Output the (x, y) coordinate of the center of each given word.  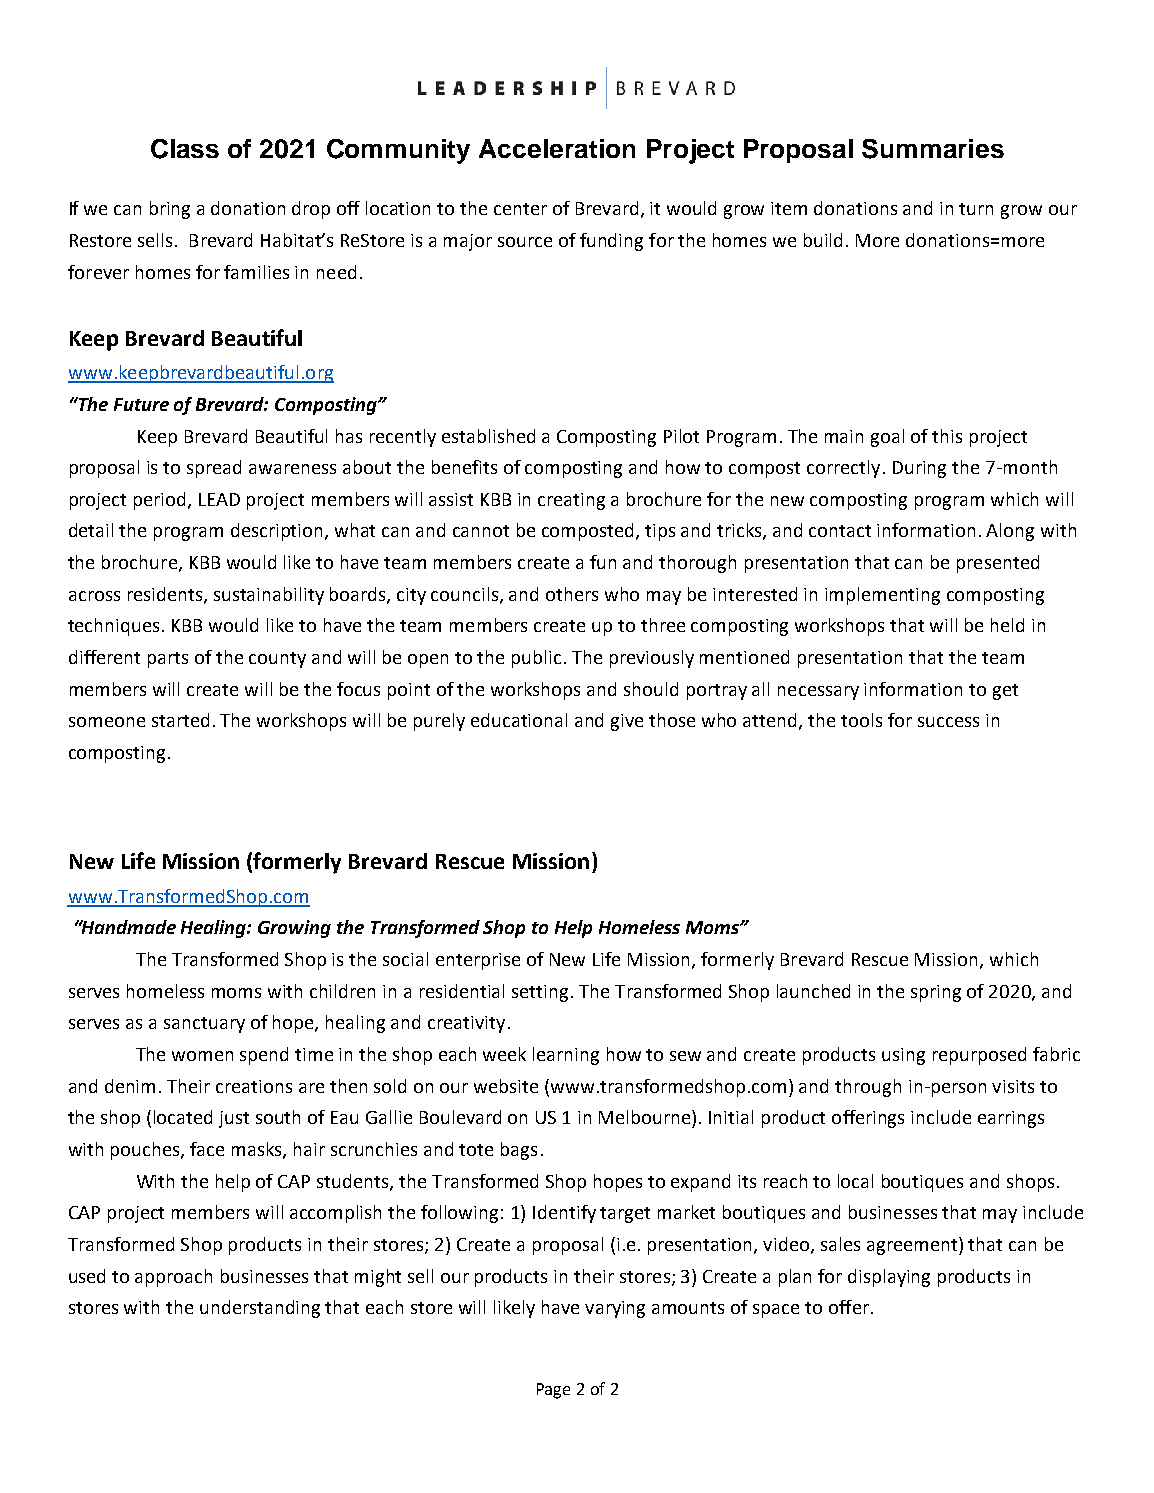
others (572, 594)
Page (553, 1391)
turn (976, 209)
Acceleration (557, 148)
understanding (260, 1309)
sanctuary (204, 1025)
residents (166, 595)
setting (540, 993)
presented (998, 564)
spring (936, 993)
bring (170, 210)
